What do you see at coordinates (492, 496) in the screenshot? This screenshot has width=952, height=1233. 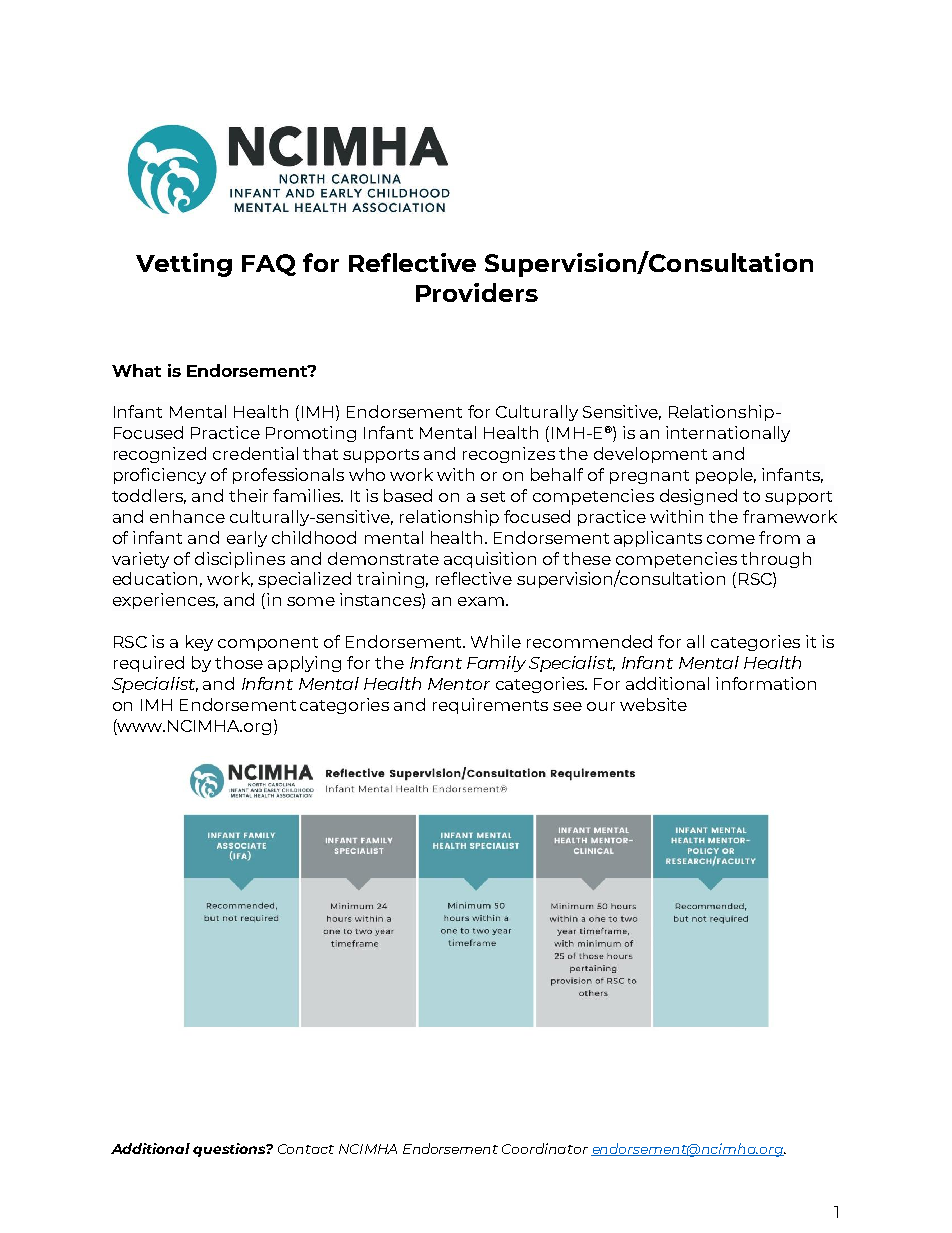 I see `set` at bounding box center [492, 496].
